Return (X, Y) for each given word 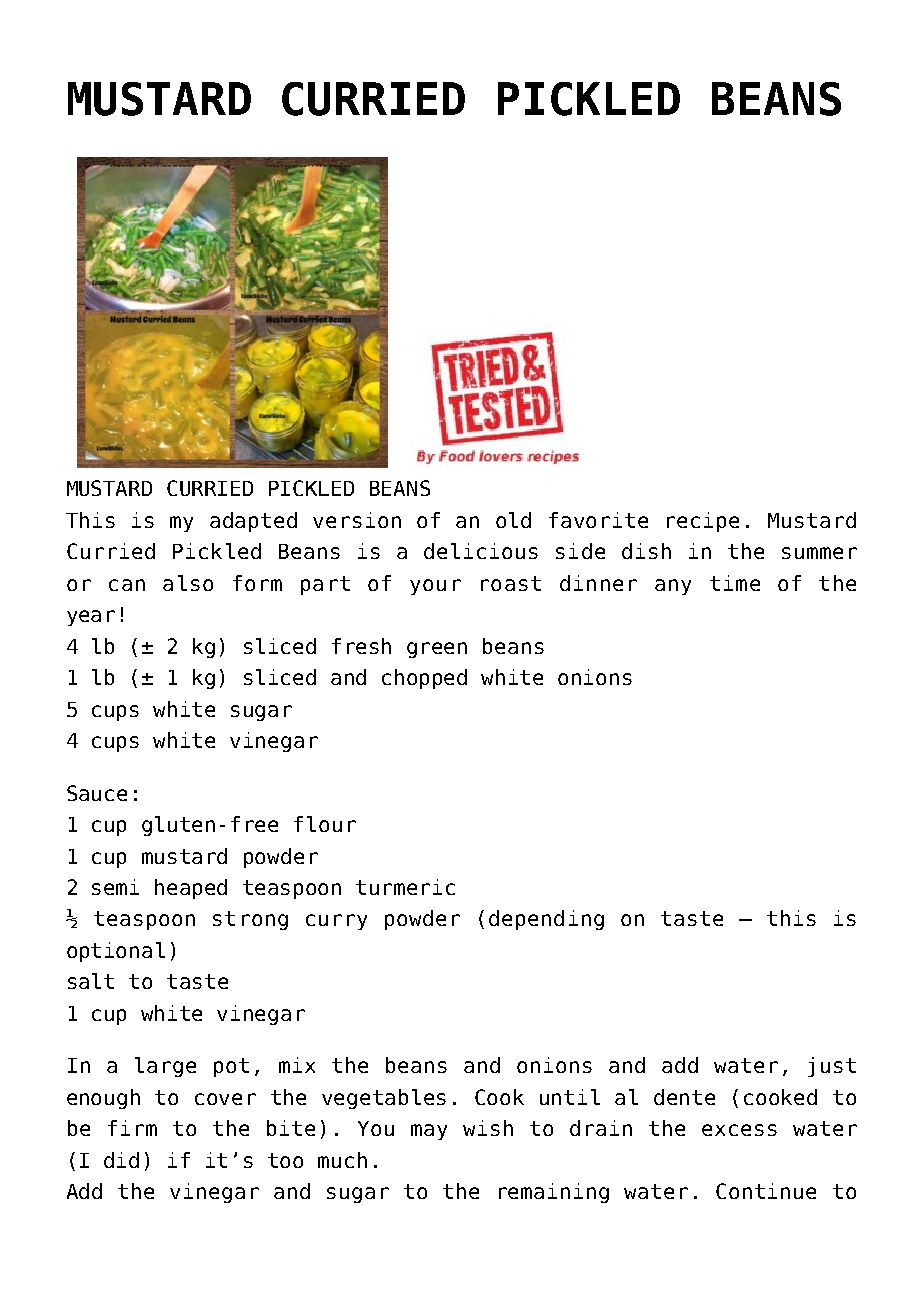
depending (546, 920)
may (429, 1132)
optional (116, 952)
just (832, 1067)
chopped (424, 679)
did (121, 1160)
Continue (766, 1191)
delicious (481, 551)
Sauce (97, 793)
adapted (253, 522)
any (673, 587)
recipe (703, 522)
